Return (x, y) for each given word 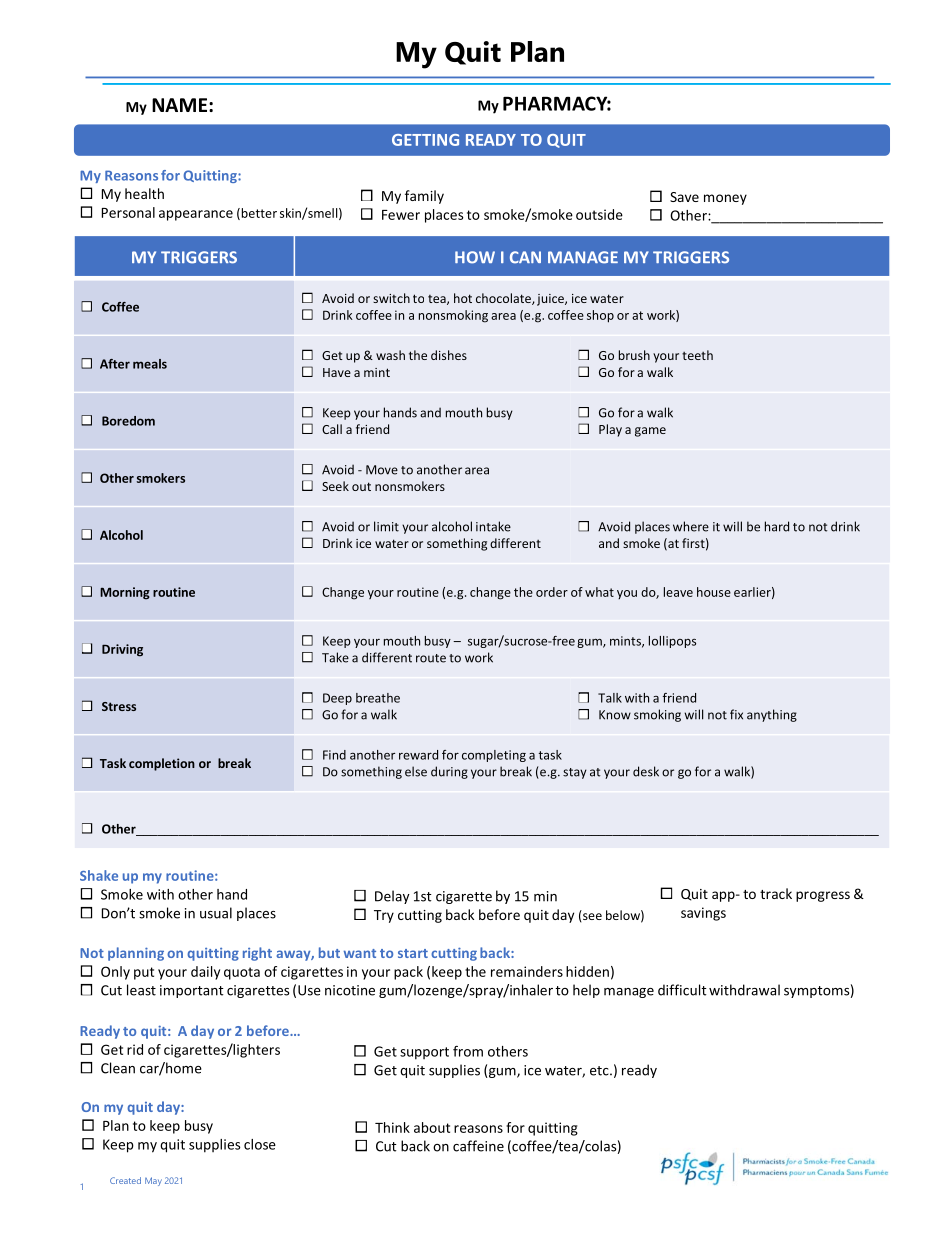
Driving (122, 650)
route (431, 658)
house (714, 592)
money (725, 199)
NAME (181, 105)
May (153, 1181)
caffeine (478, 1146)
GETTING (425, 140)
